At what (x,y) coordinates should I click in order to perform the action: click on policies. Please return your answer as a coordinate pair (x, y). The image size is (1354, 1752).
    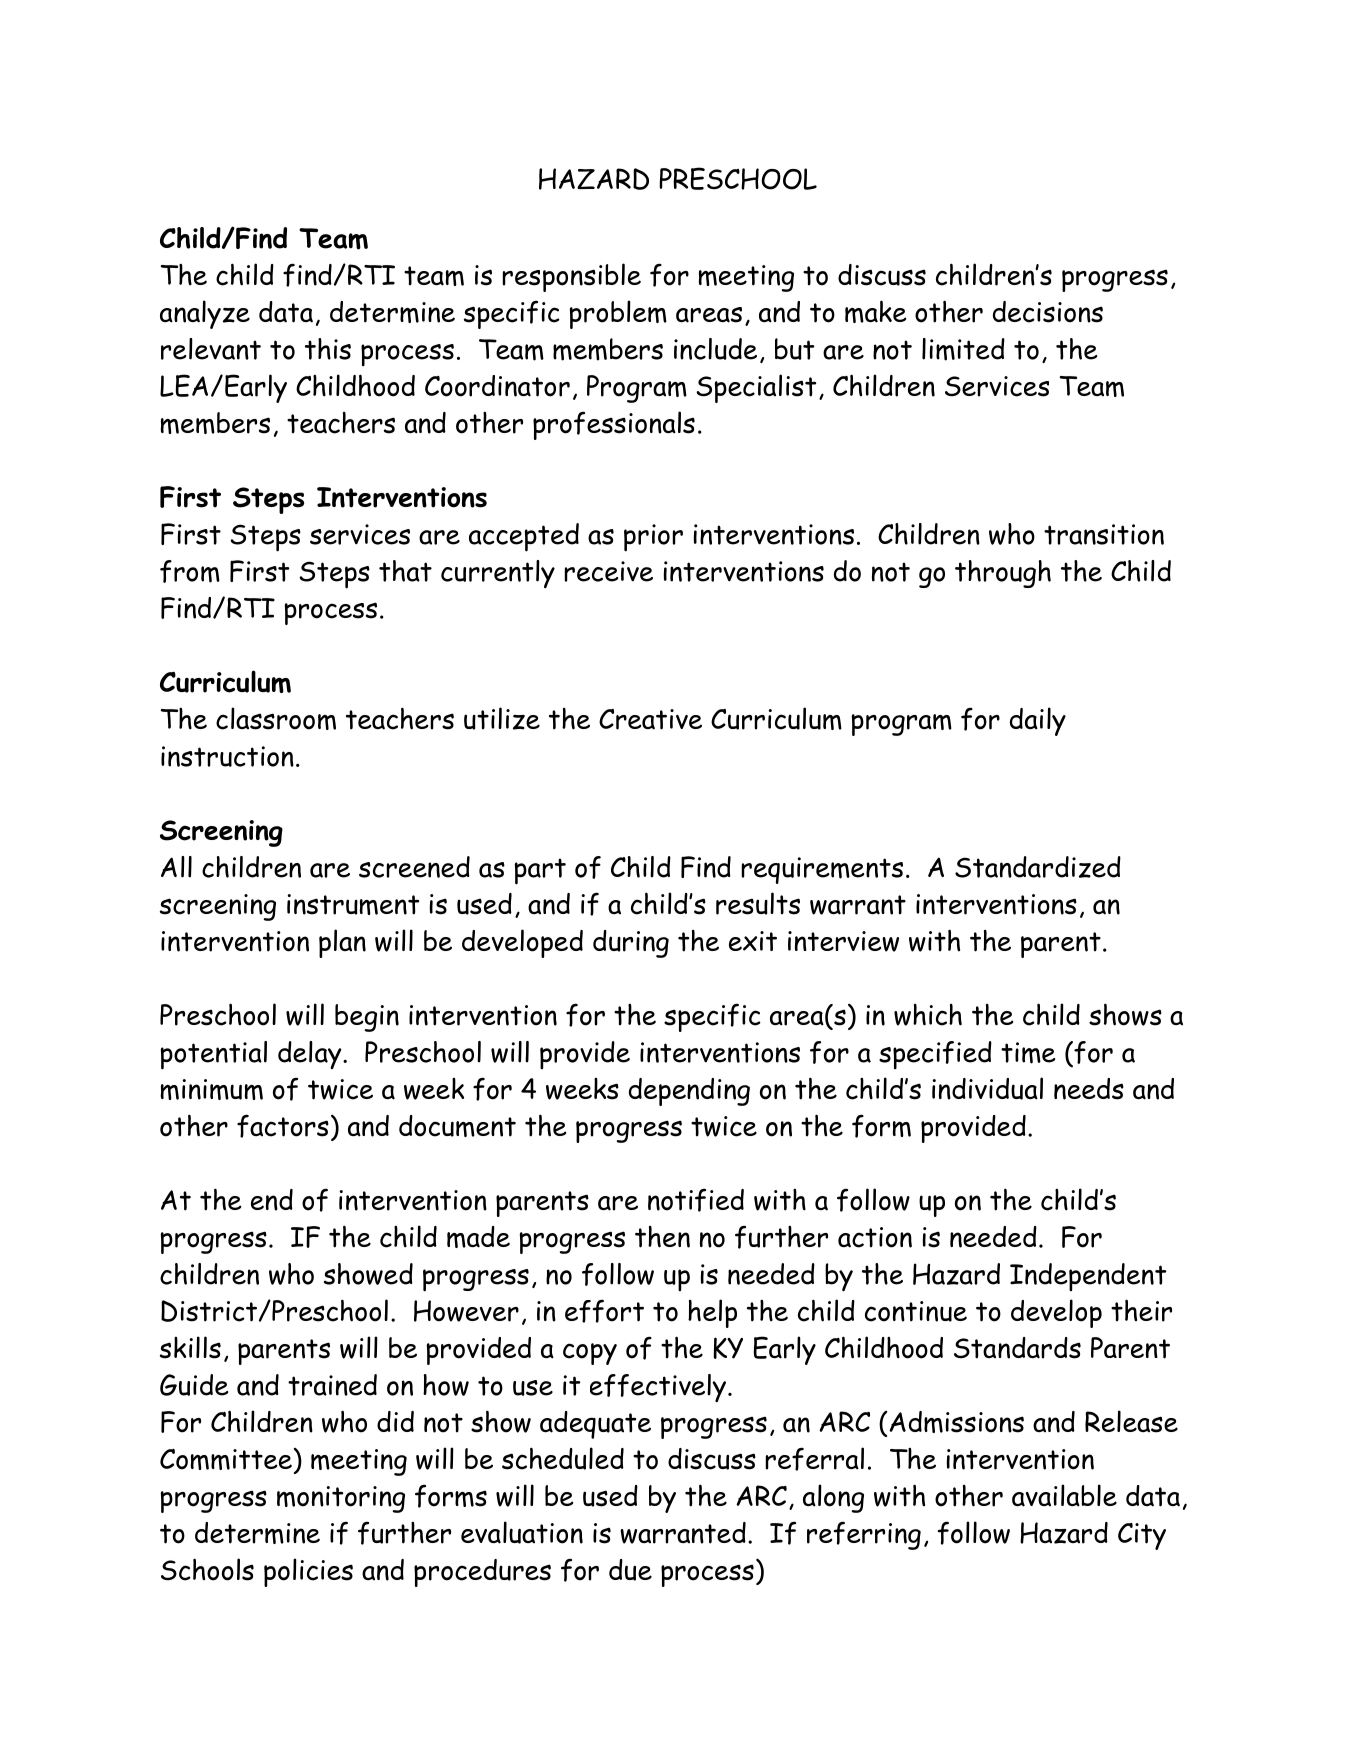
    Looking at the image, I should click on (308, 1572).
